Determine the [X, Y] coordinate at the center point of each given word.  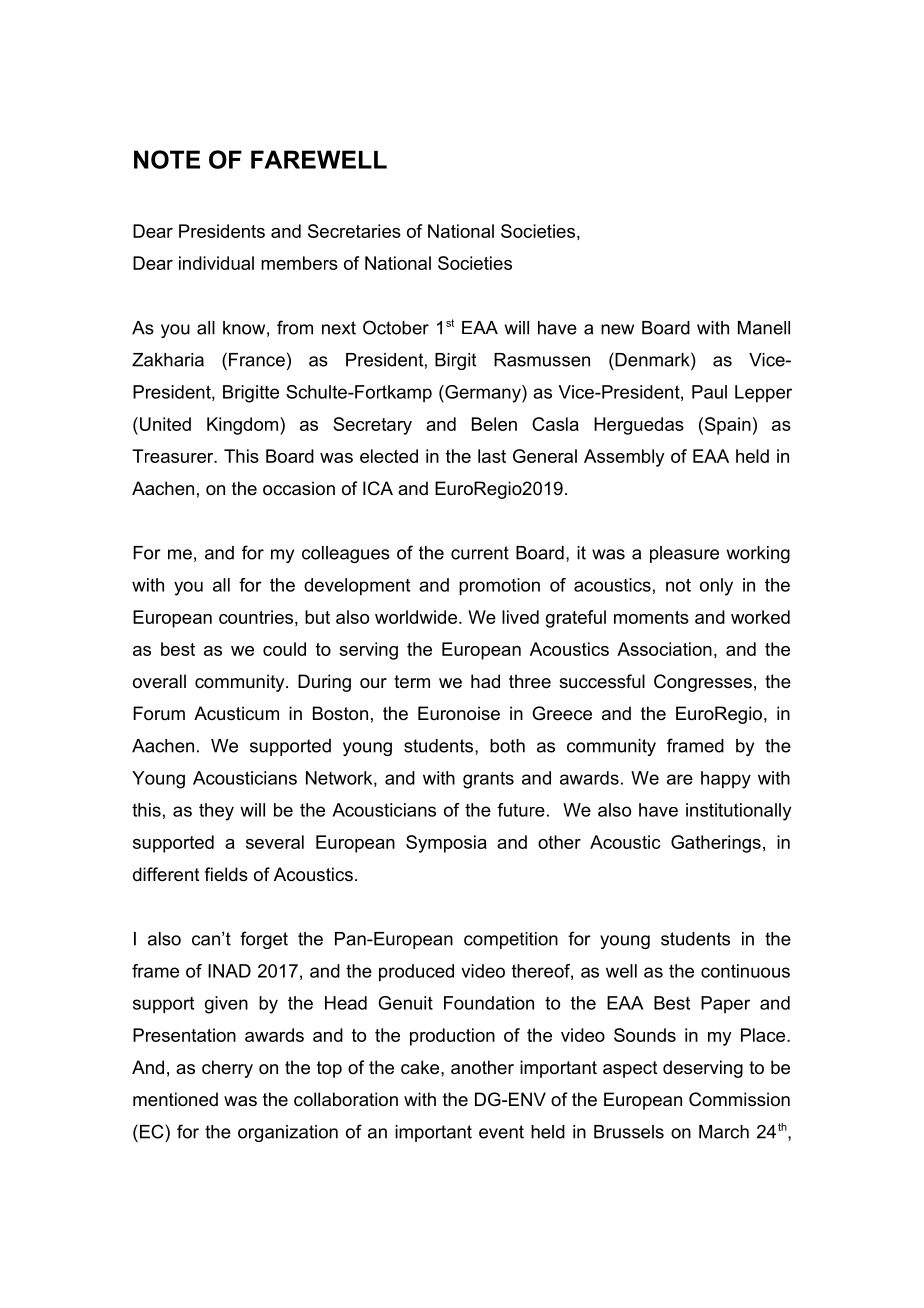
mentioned [175, 1099]
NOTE [167, 159]
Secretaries [354, 231]
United [164, 424]
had [485, 681]
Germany [483, 394]
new [617, 329]
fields [226, 874]
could [284, 649]
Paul [709, 392]
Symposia [446, 844]
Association [664, 649]
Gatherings [716, 844]
